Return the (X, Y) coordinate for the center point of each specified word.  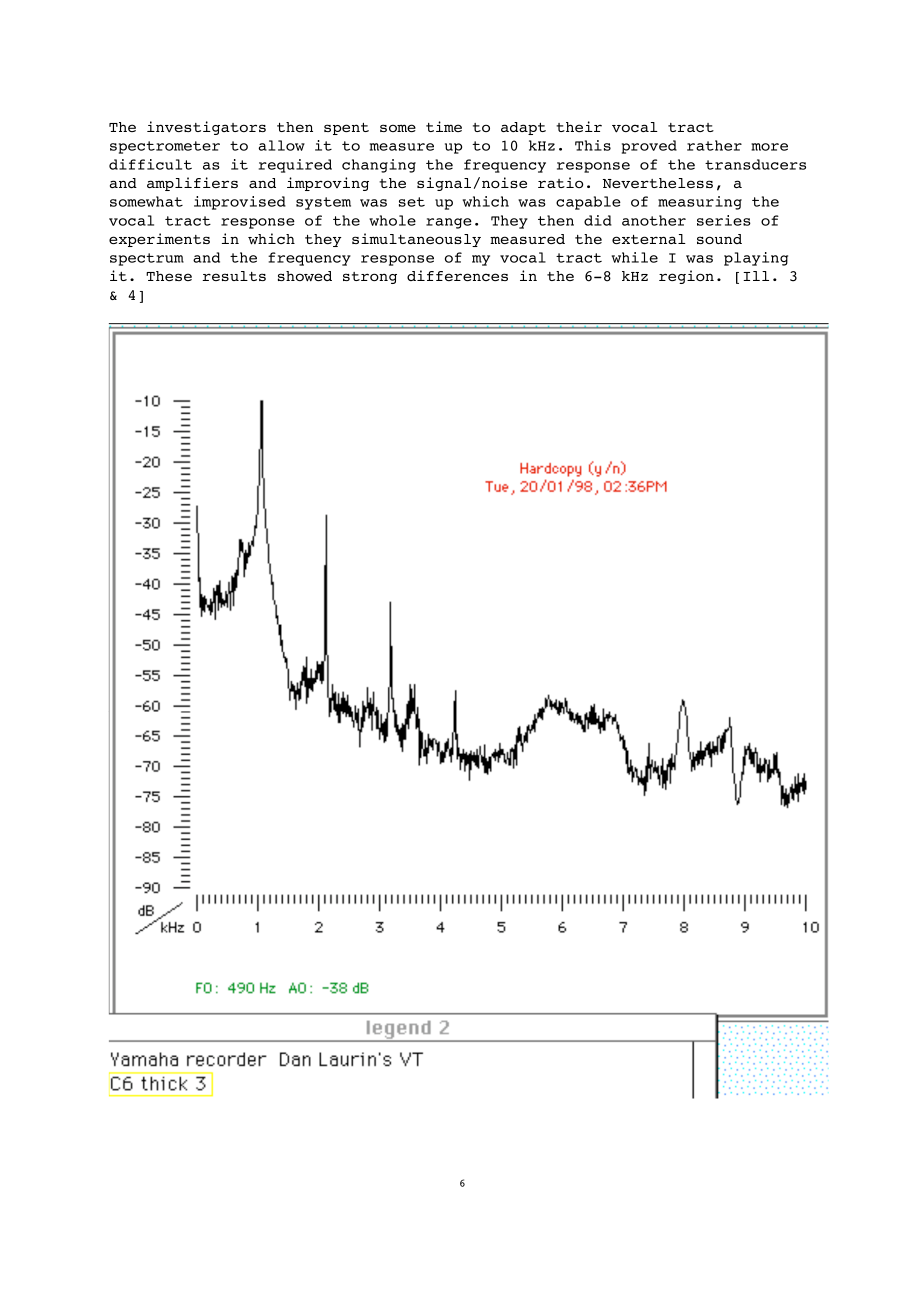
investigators (206, 128)
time (444, 126)
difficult (150, 164)
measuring (700, 203)
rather (714, 145)
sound (719, 239)
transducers (755, 164)
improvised (240, 203)
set (412, 202)
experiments (159, 240)
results (234, 276)
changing (379, 166)
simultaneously (416, 240)
